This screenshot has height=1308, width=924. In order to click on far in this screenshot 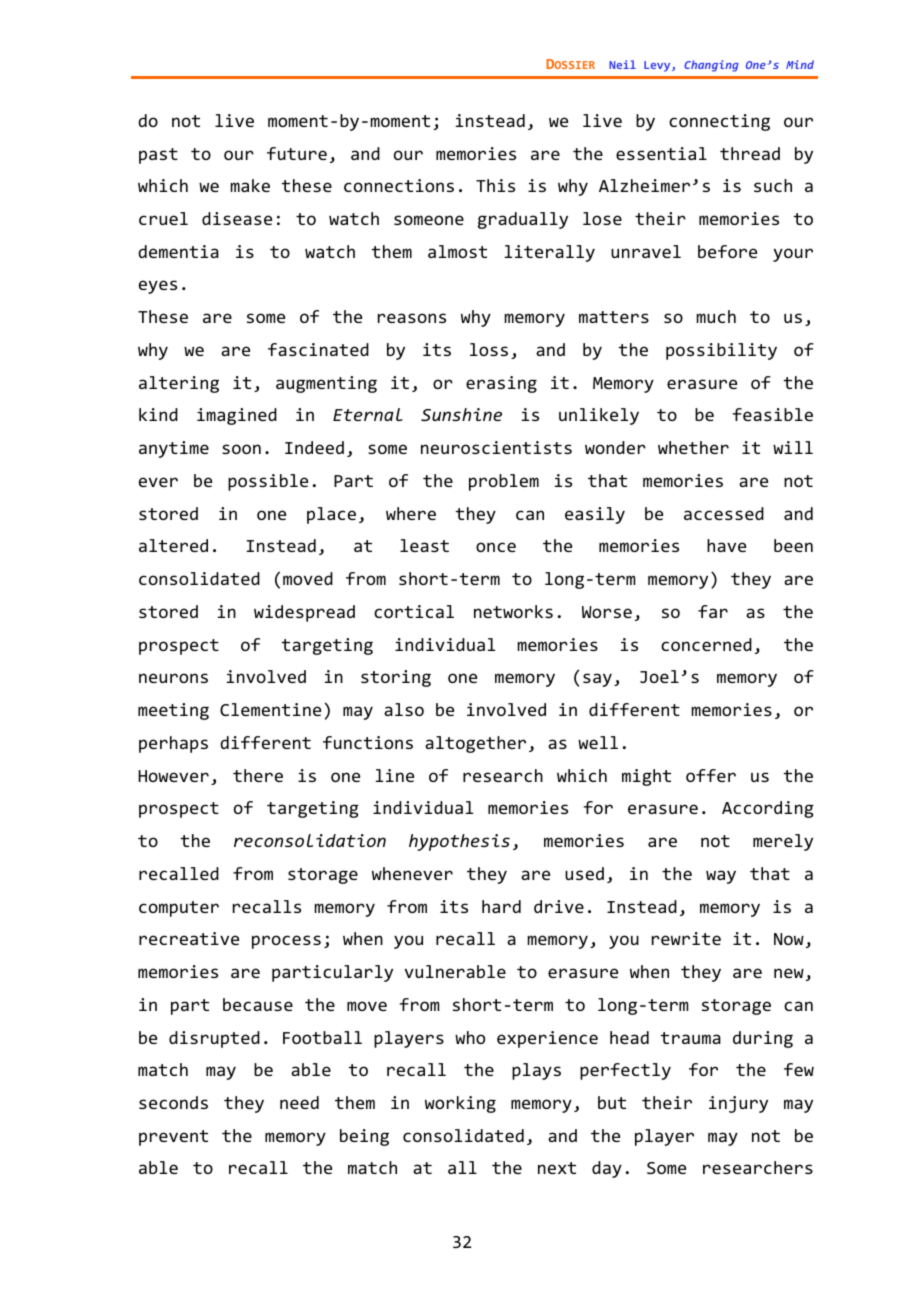, I will do `click(713, 611)`.
